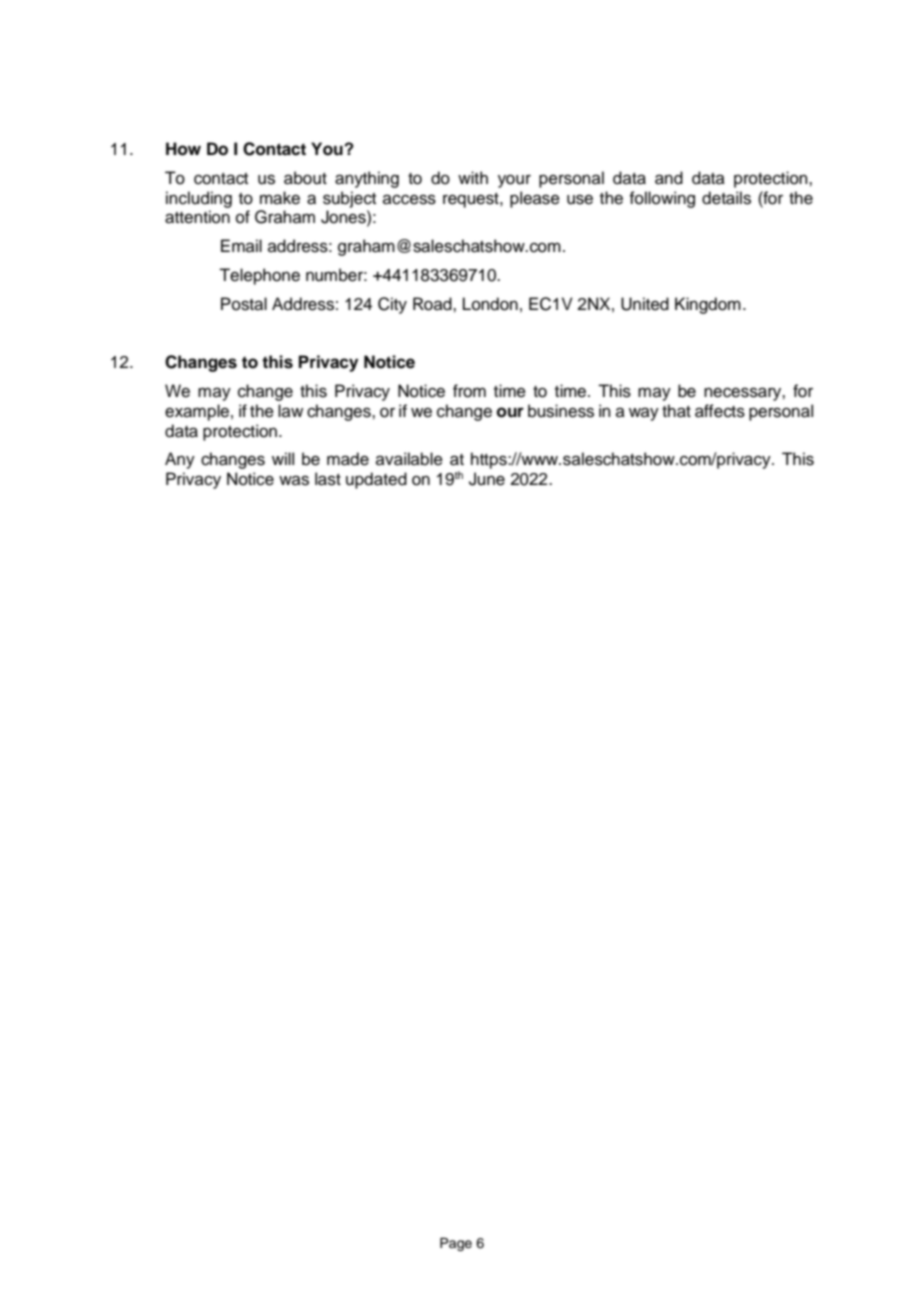  Describe the element at coordinates (662, 199) in the document. I see `following` at that location.
